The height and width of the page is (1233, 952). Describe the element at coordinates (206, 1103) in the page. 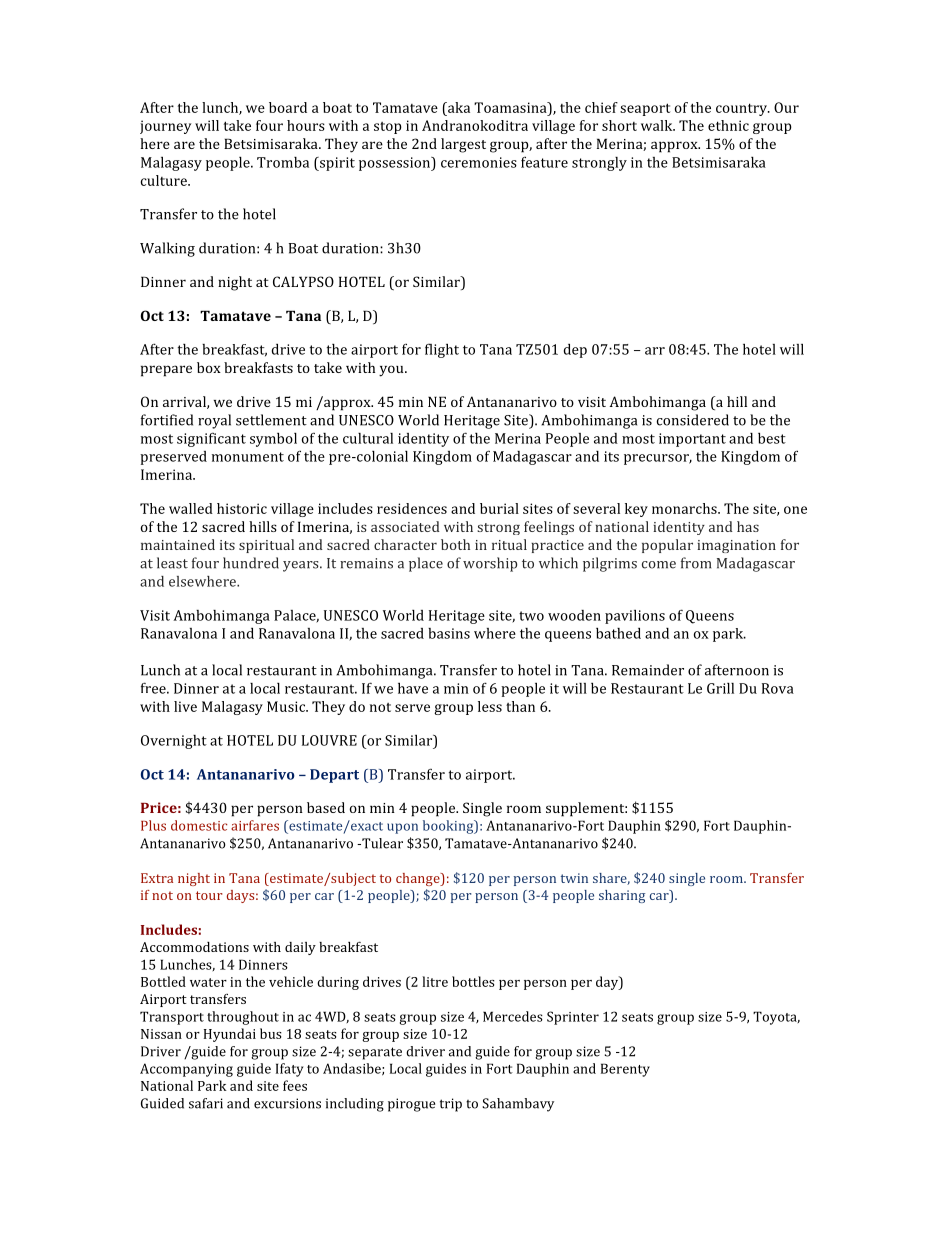

I see `safari` at that location.
